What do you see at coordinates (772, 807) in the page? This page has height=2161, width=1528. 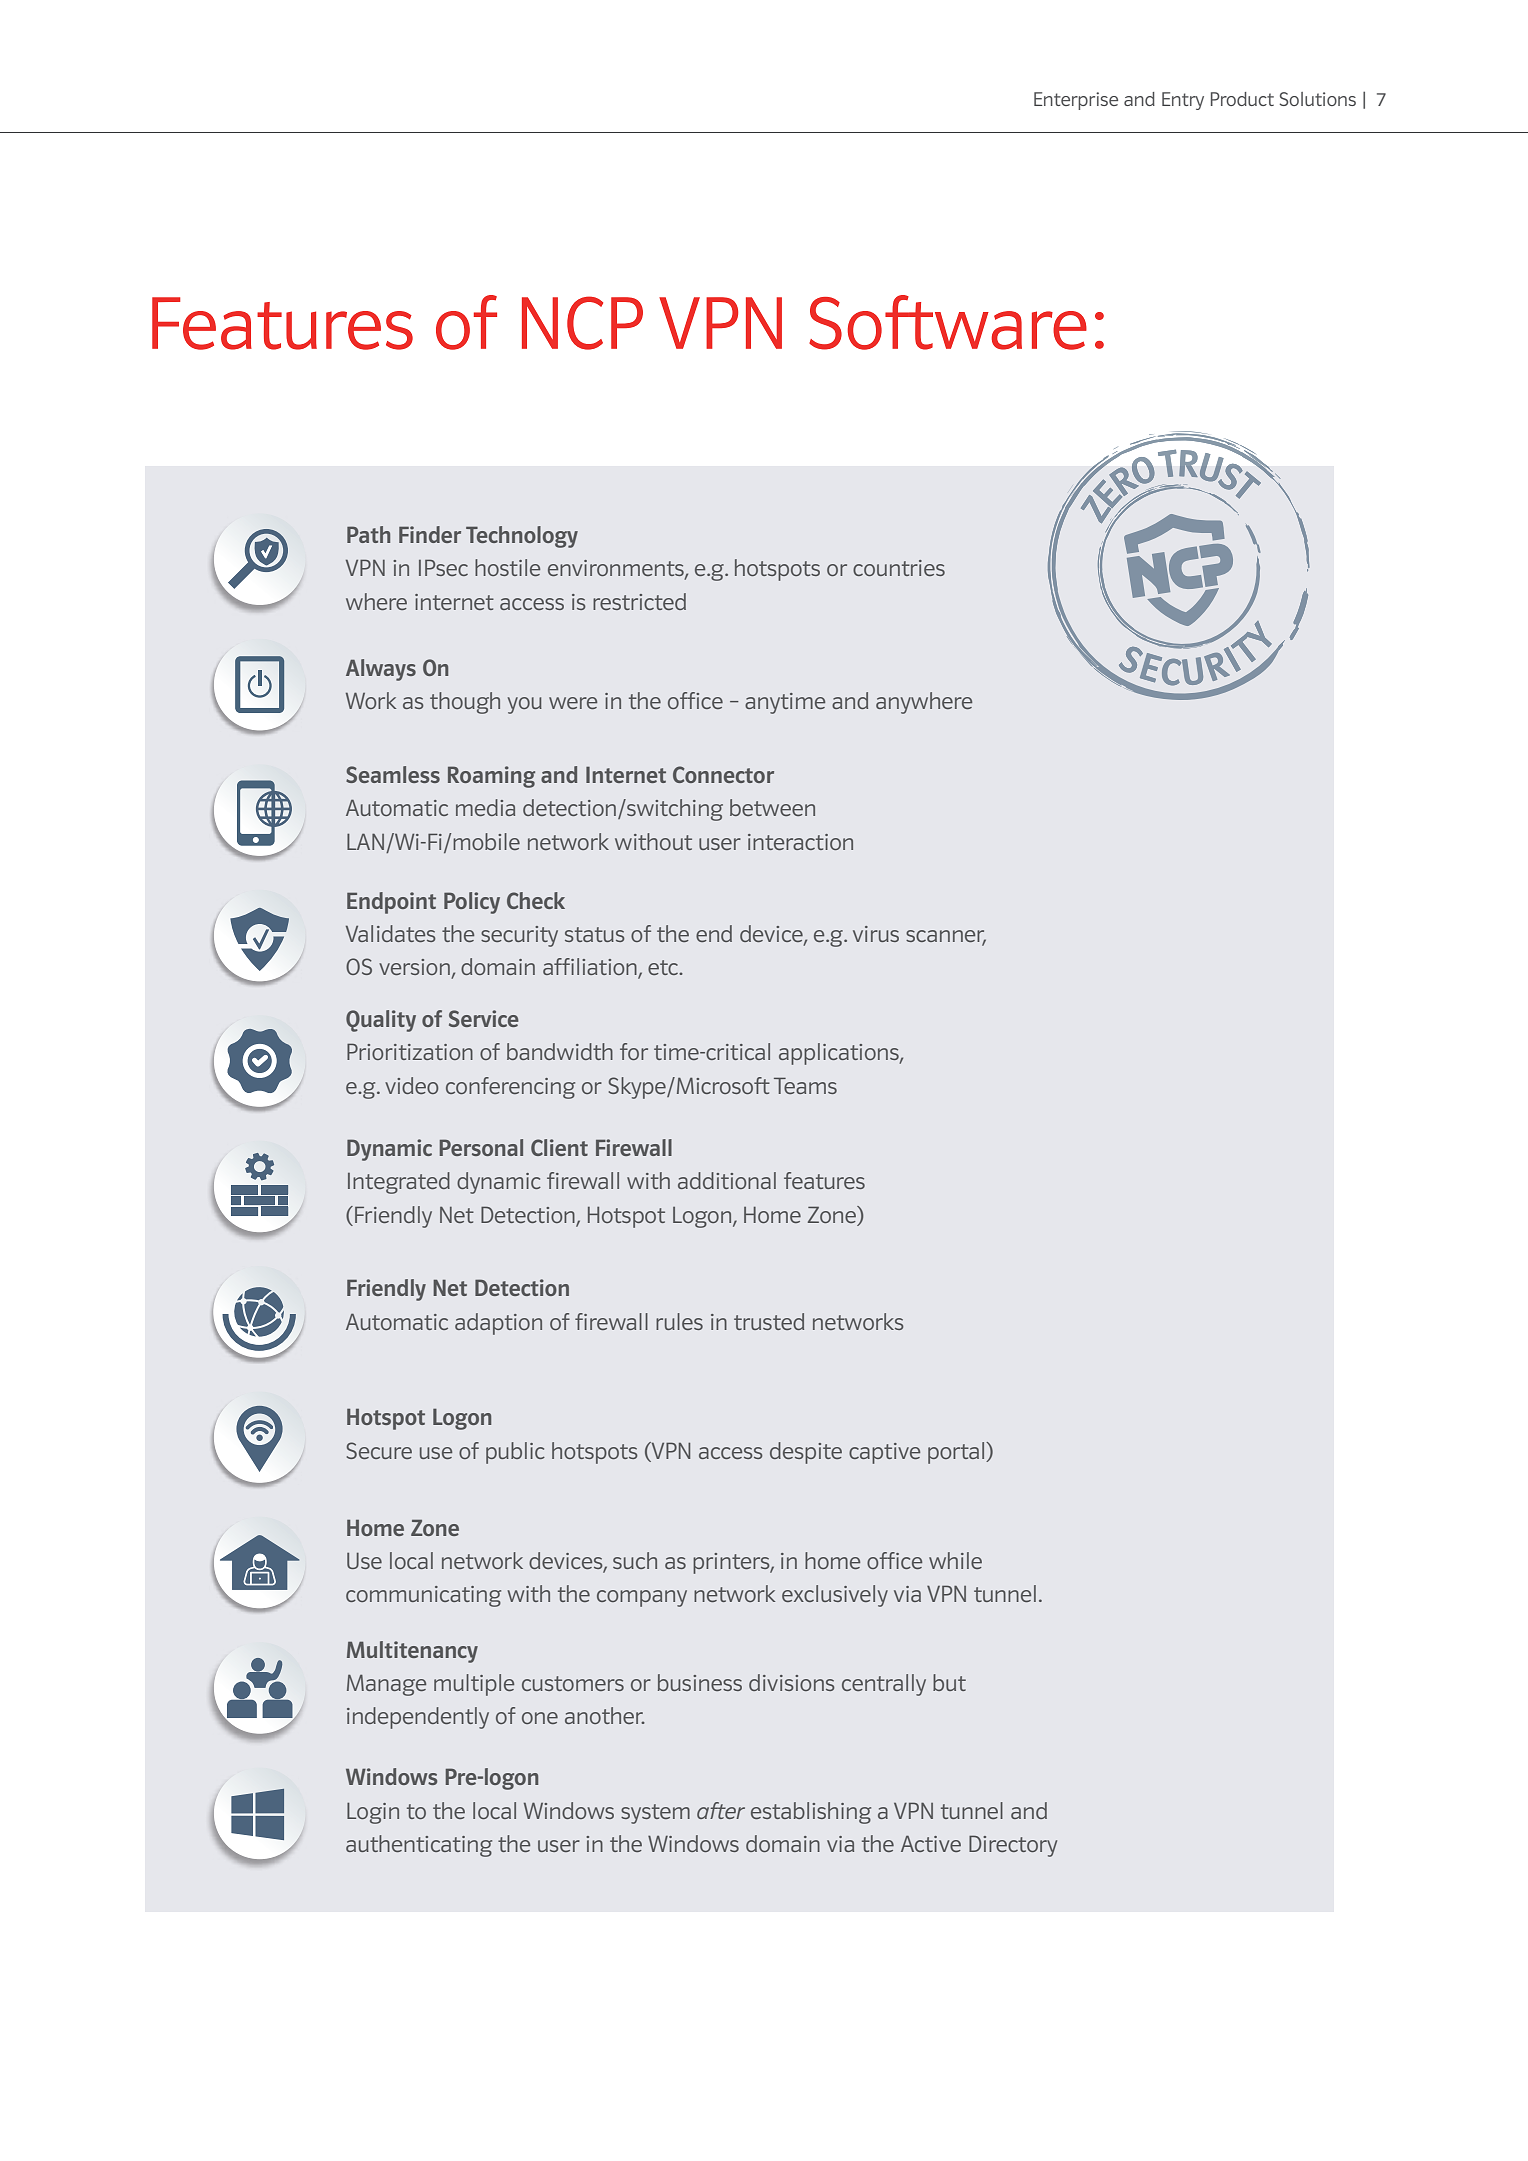 I see `between` at bounding box center [772, 807].
